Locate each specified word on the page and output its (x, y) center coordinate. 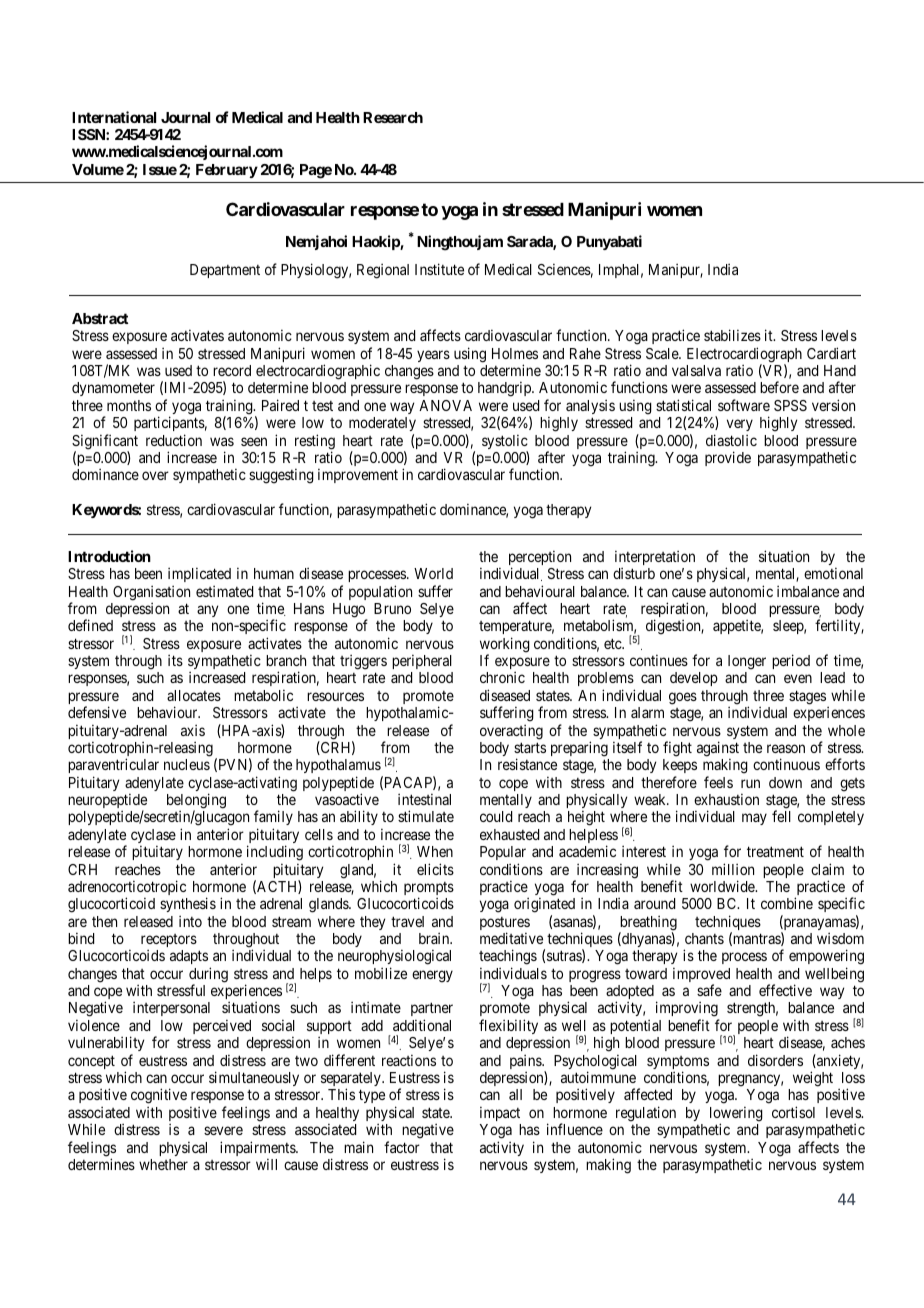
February (227, 171)
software (744, 405)
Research (393, 117)
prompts (429, 890)
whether (163, 1164)
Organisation (151, 594)
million (733, 869)
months (129, 405)
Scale (663, 353)
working (505, 646)
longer (747, 662)
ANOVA (445, 405)
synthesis (188, 906)
